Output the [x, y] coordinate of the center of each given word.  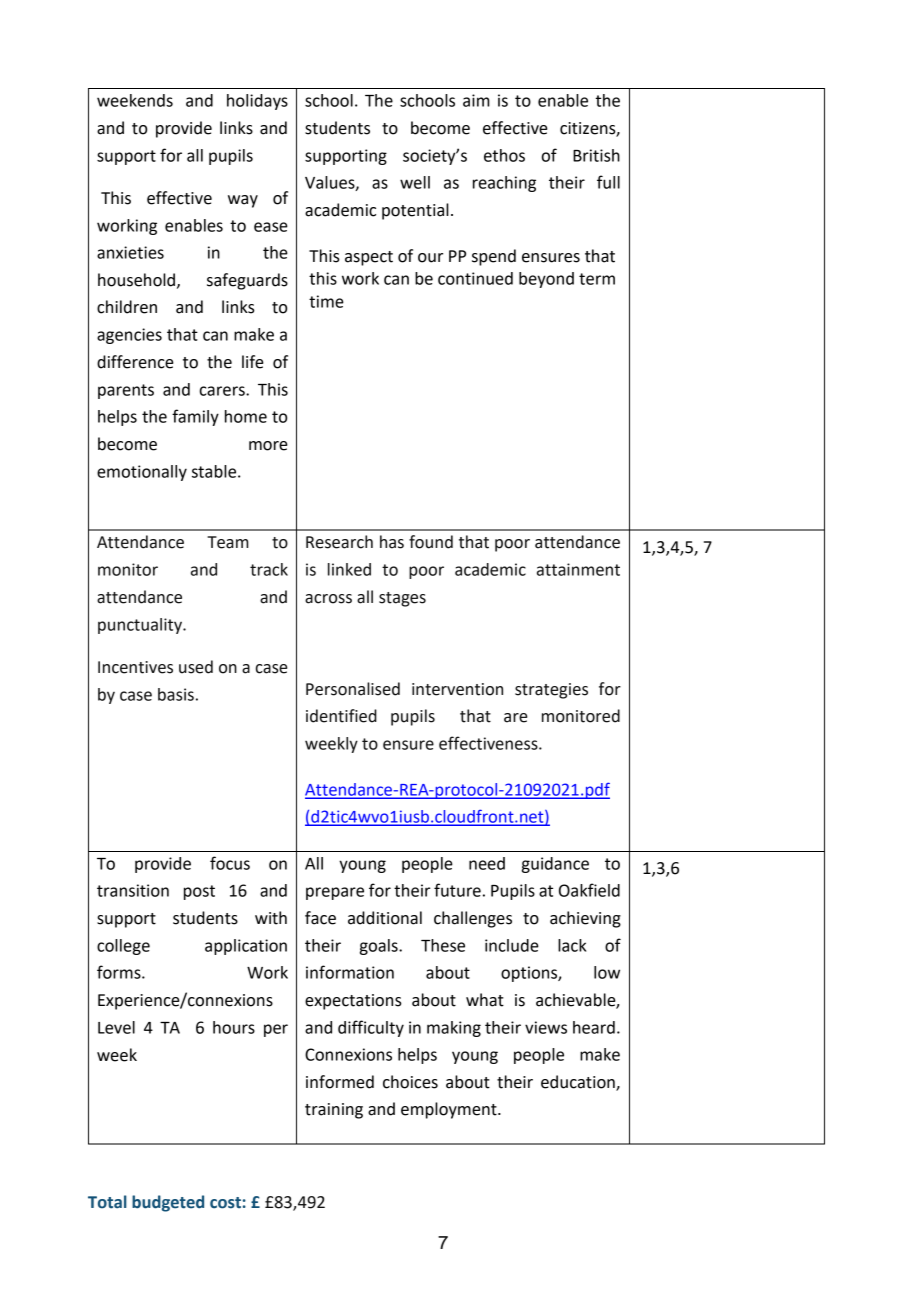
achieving [585, 919]
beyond [546, 280]
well [415, 182]
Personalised [353, 689]
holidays [257, 102]
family [195, 417]
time [326, 301]
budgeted [168, 1203]
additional [385, 918]
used [196, 667]
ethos [504, 155]
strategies [551, 691]
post [199, 892]
